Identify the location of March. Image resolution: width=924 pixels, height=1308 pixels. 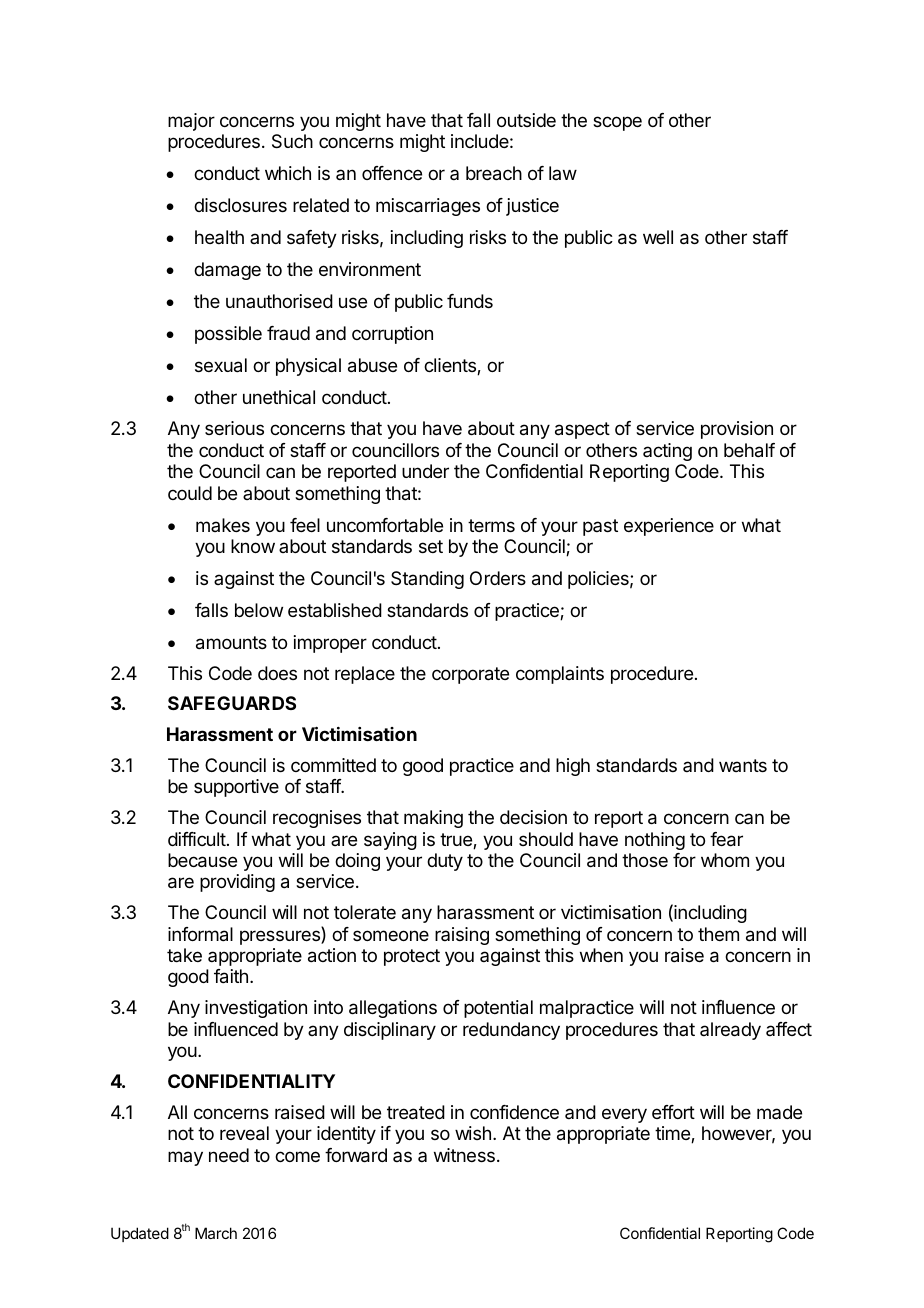
(216, 1233).
